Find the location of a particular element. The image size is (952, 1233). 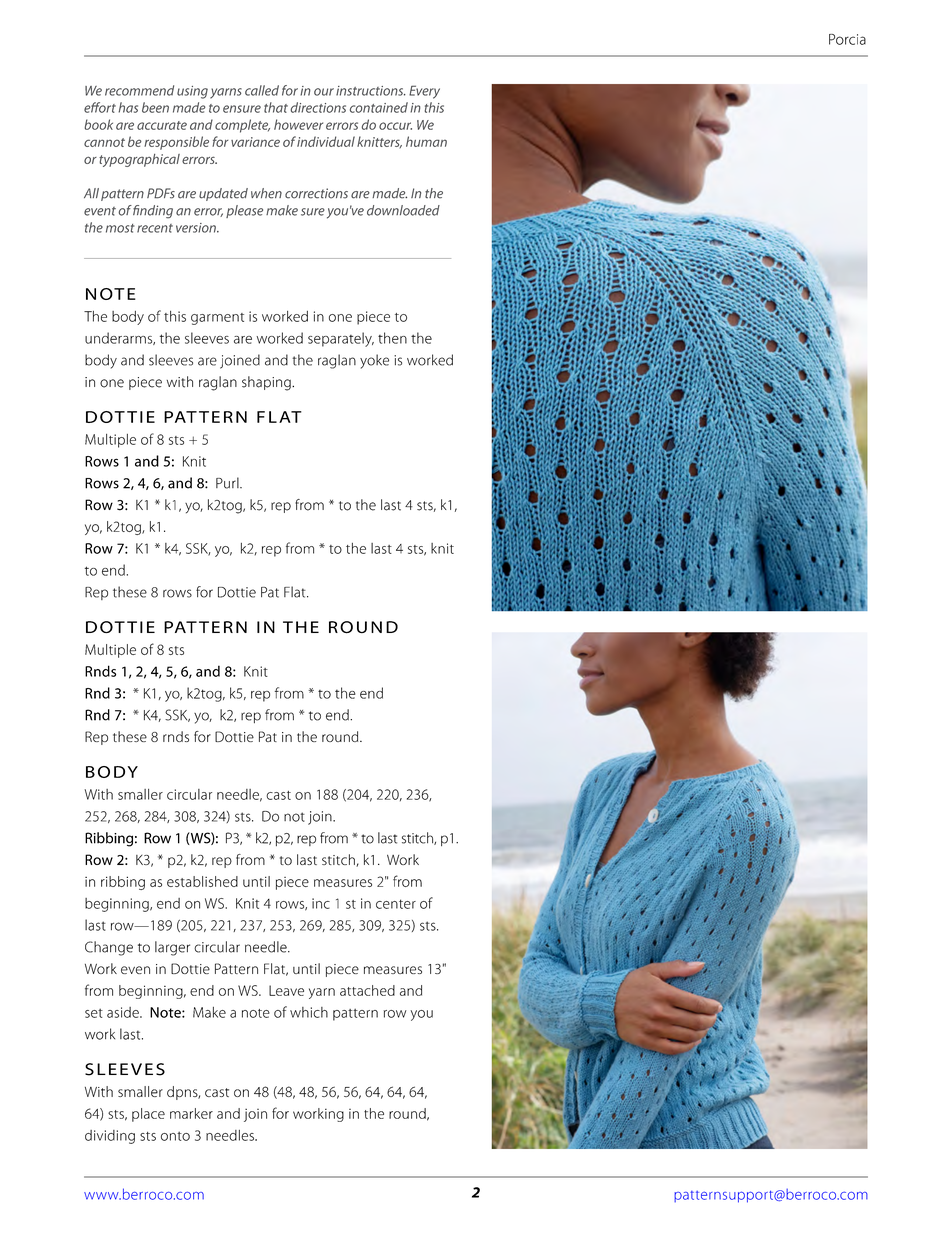

center is located at coordinates (396, 904).
